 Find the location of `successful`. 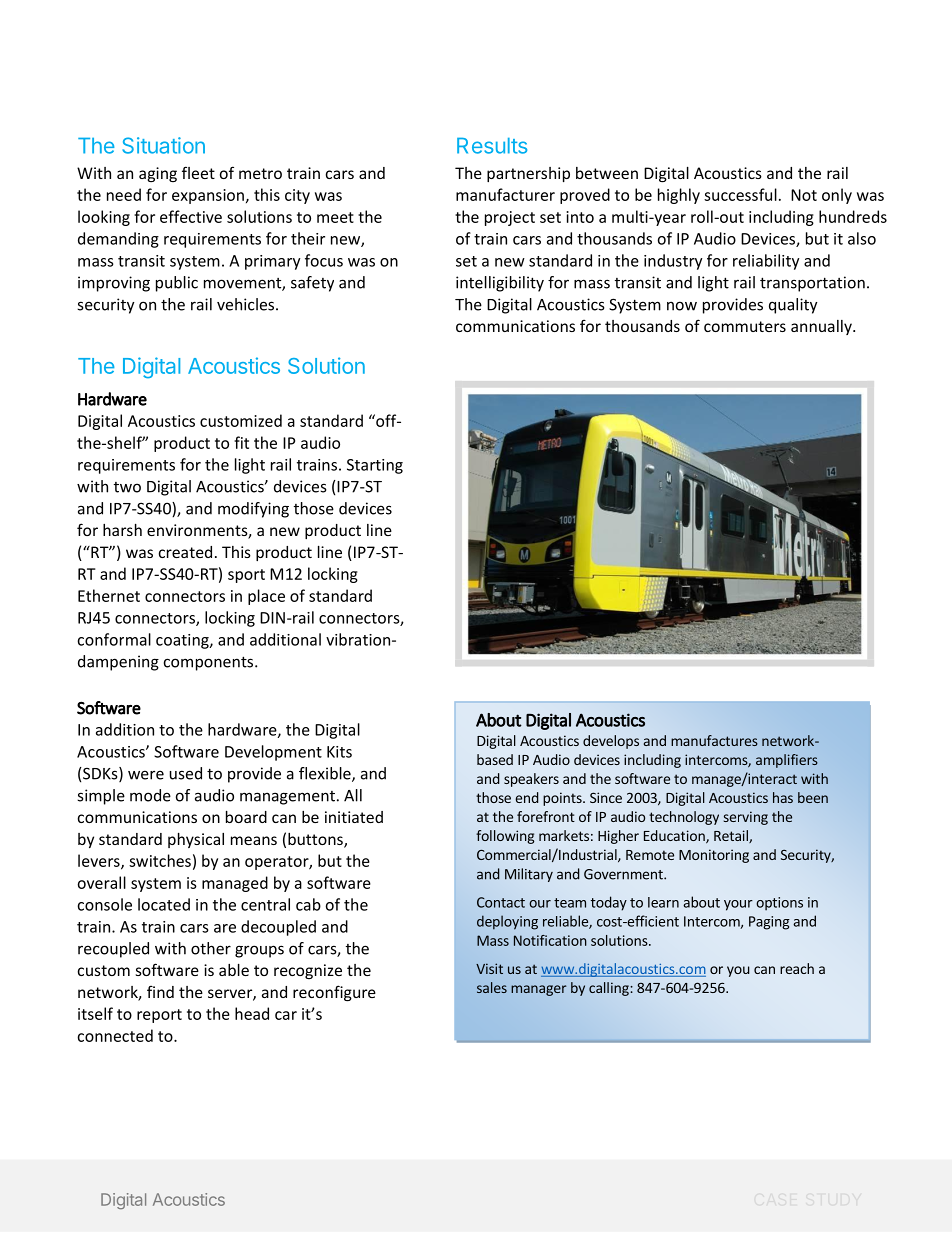

successful is located at coordinates (740, 194).
